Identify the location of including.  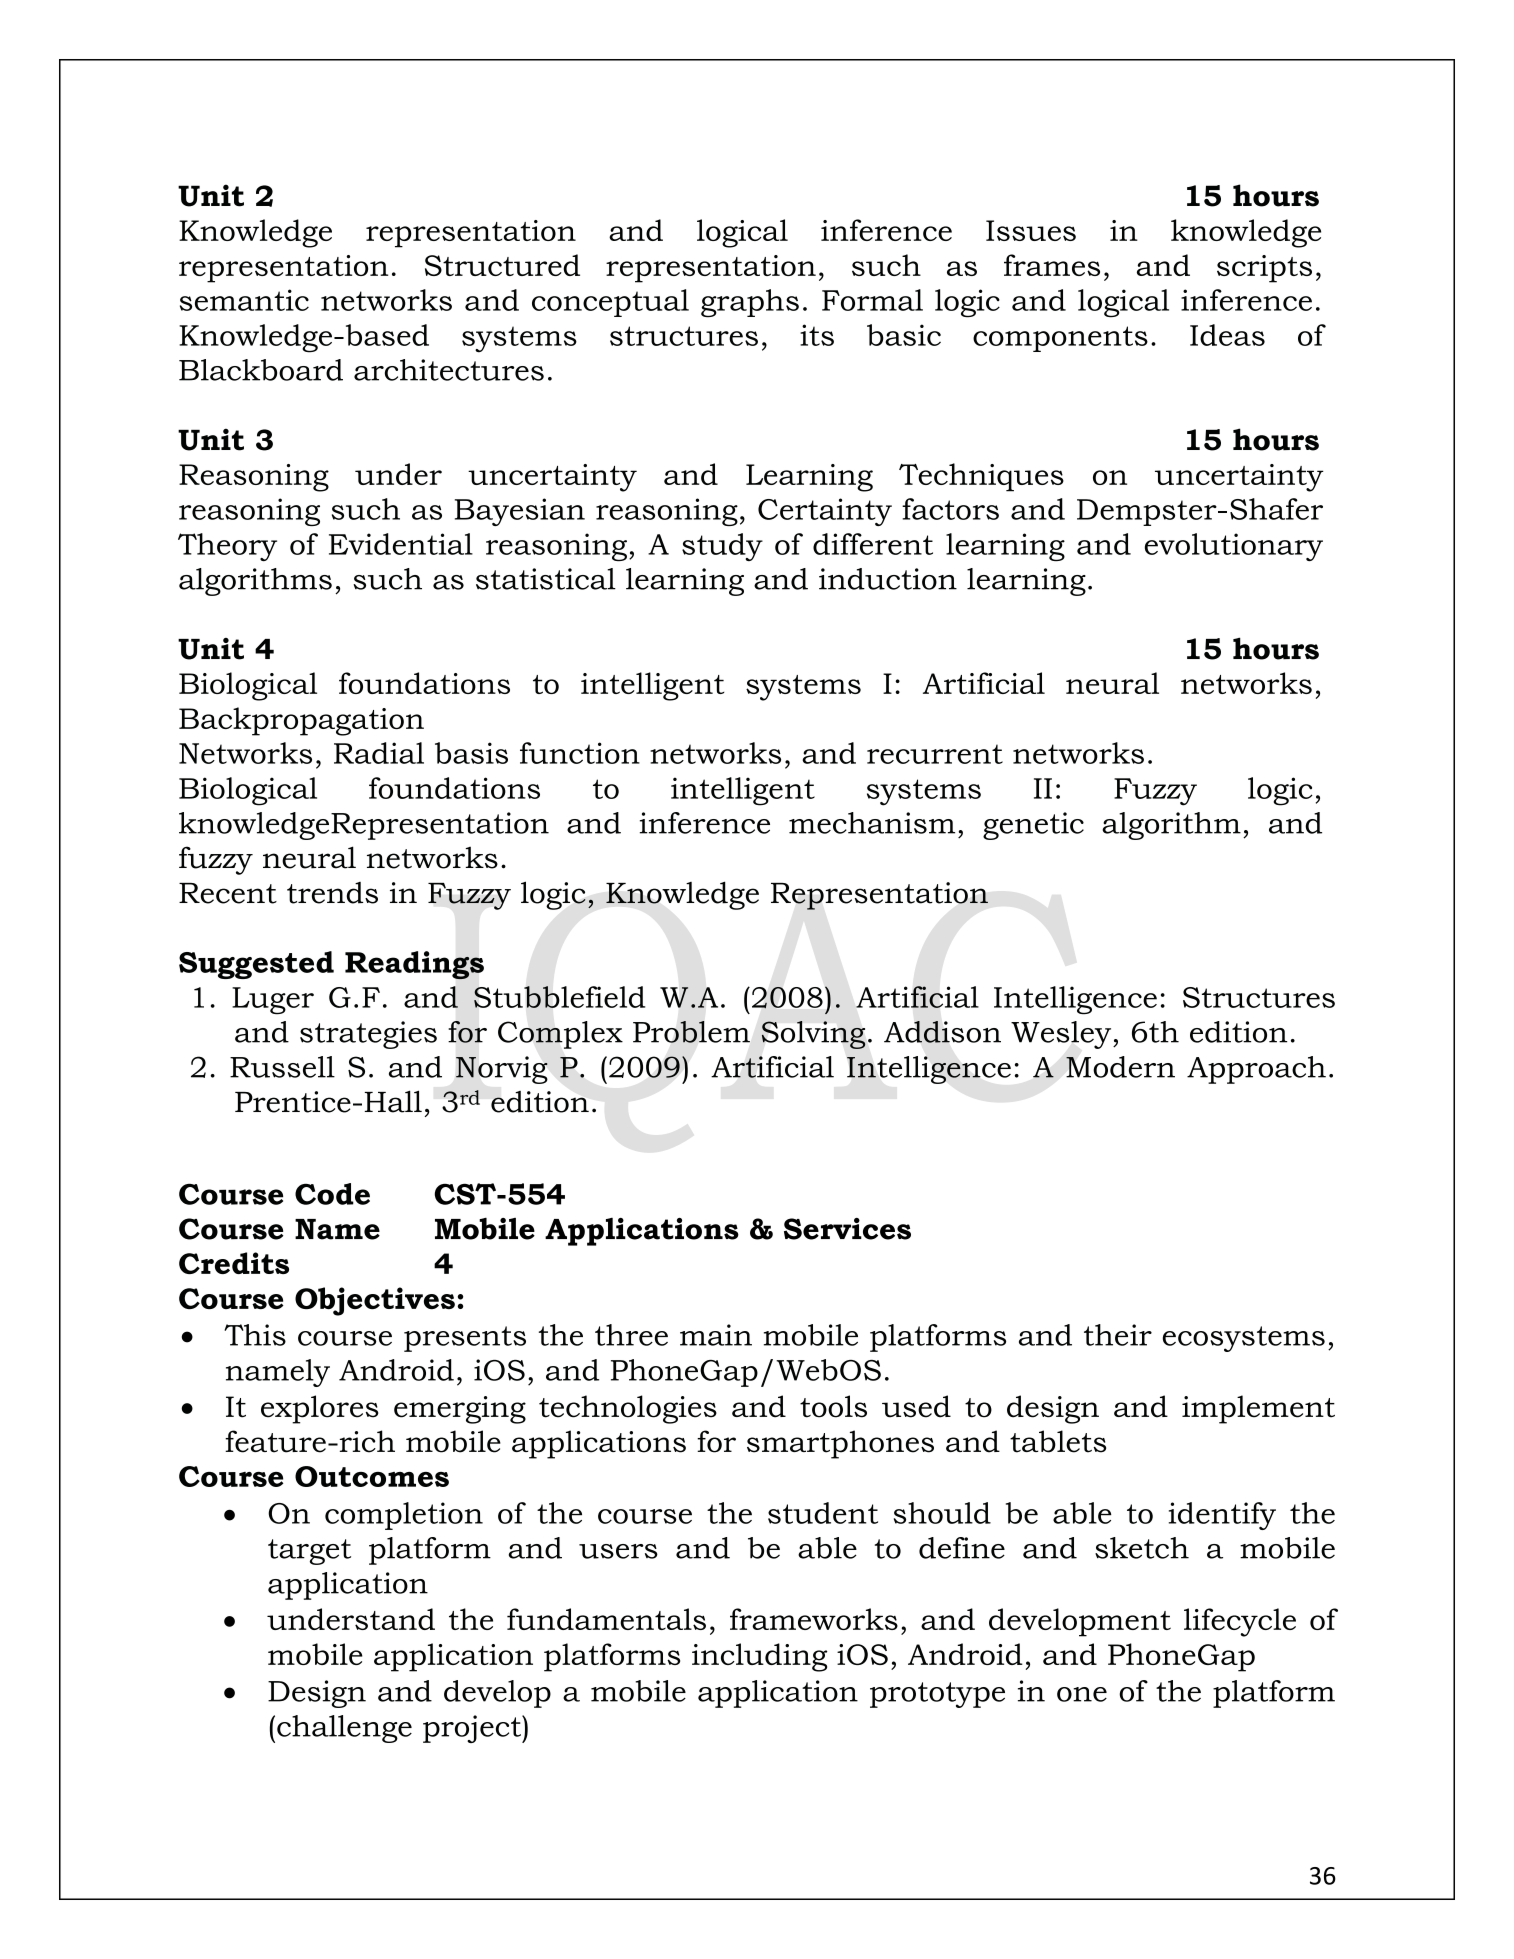
(759, 1657).
